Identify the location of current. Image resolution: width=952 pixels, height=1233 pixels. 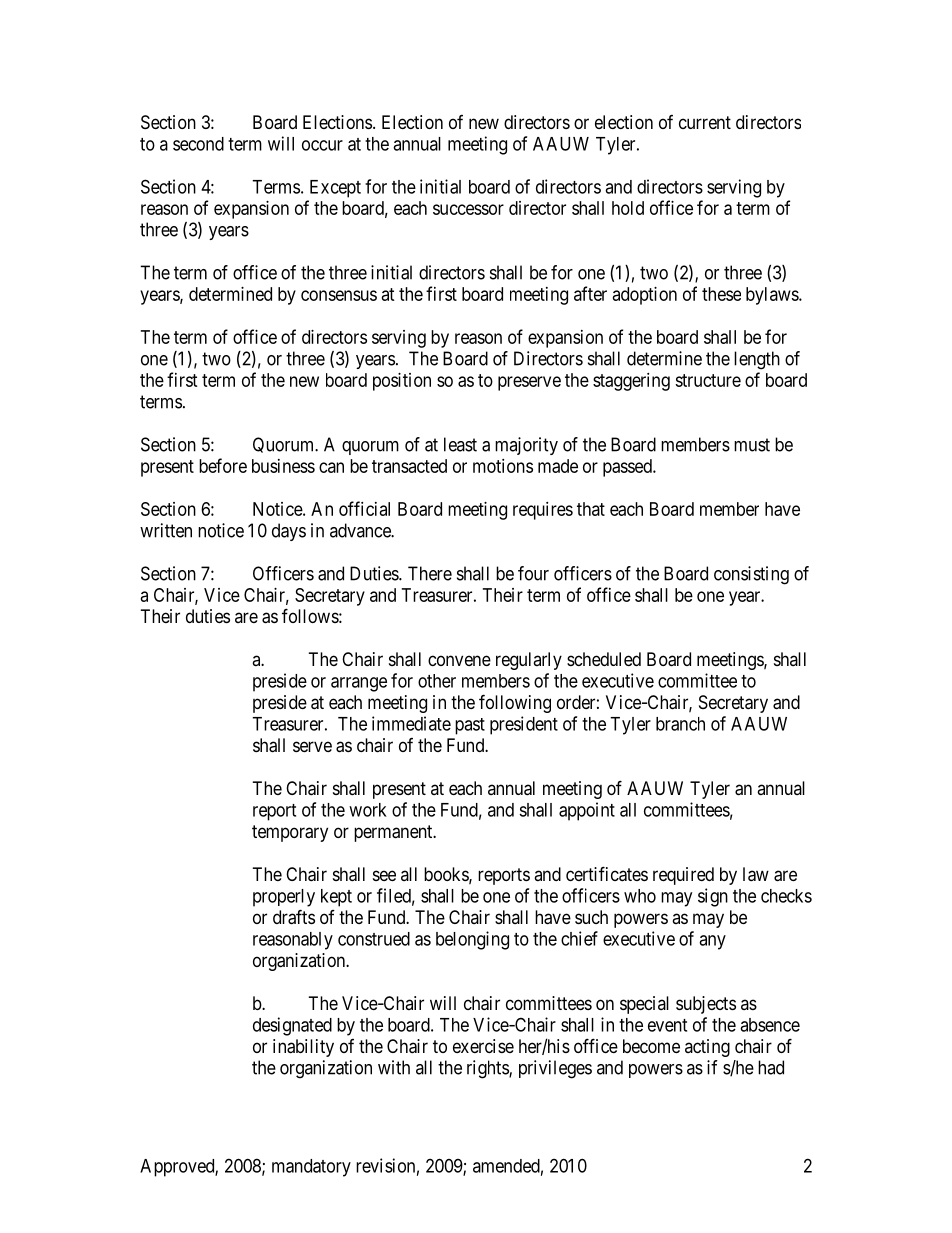
(705, 122).
